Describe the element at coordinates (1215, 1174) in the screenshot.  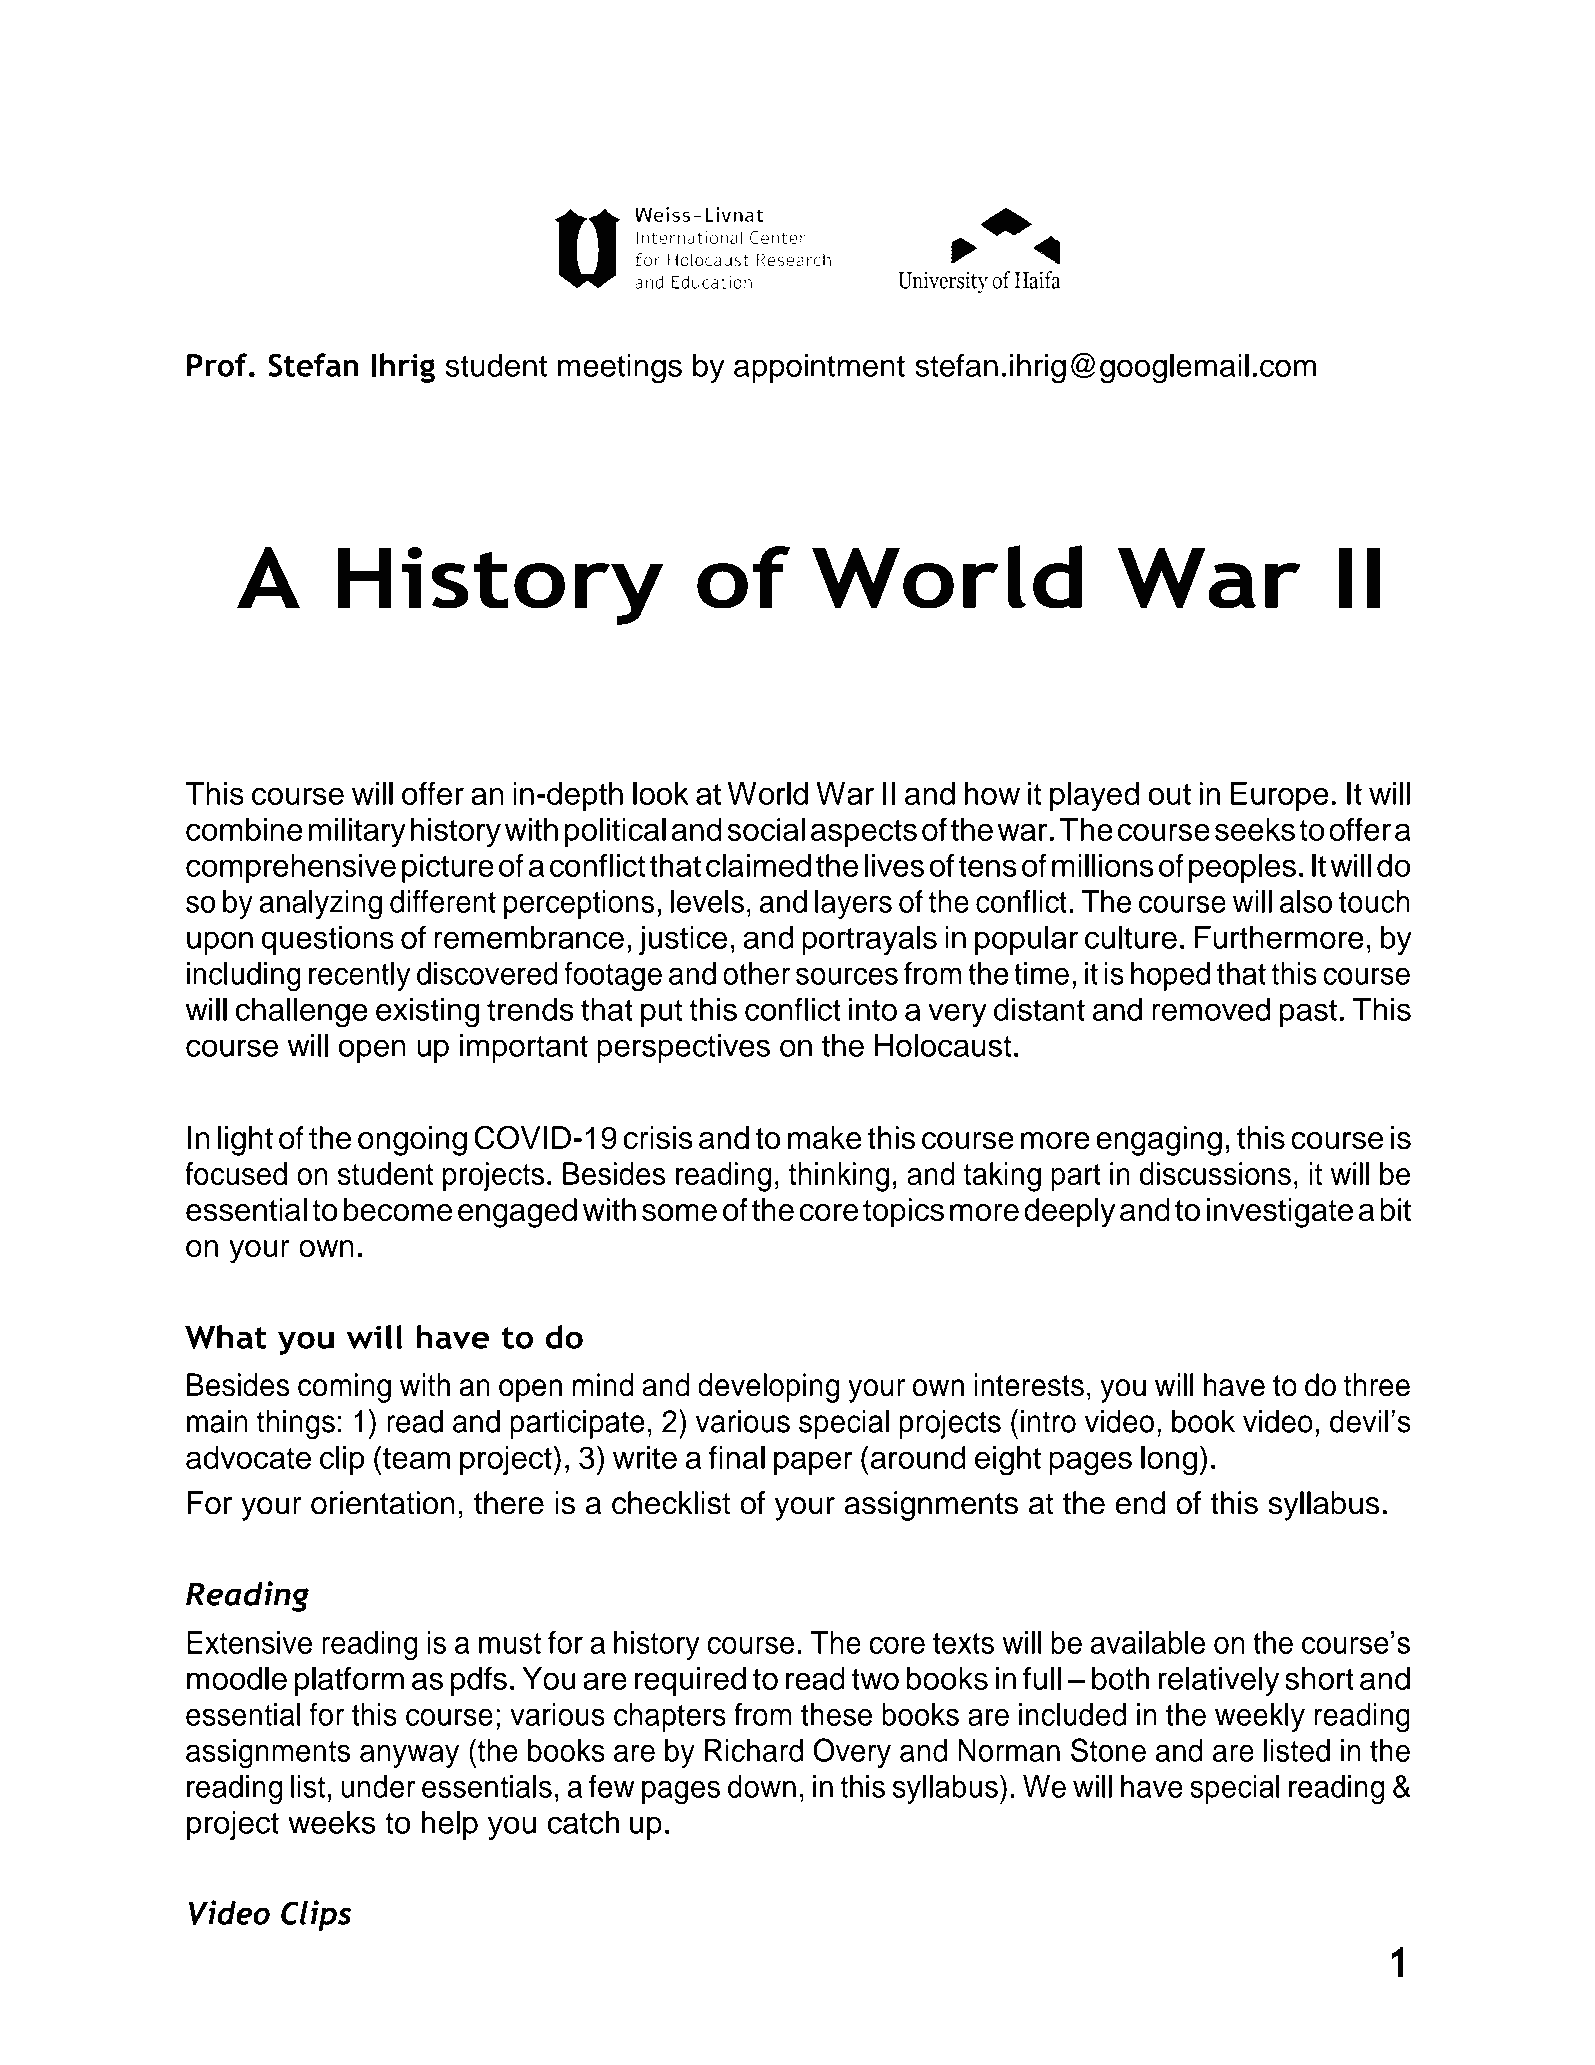
I see `discussions` at that location.
